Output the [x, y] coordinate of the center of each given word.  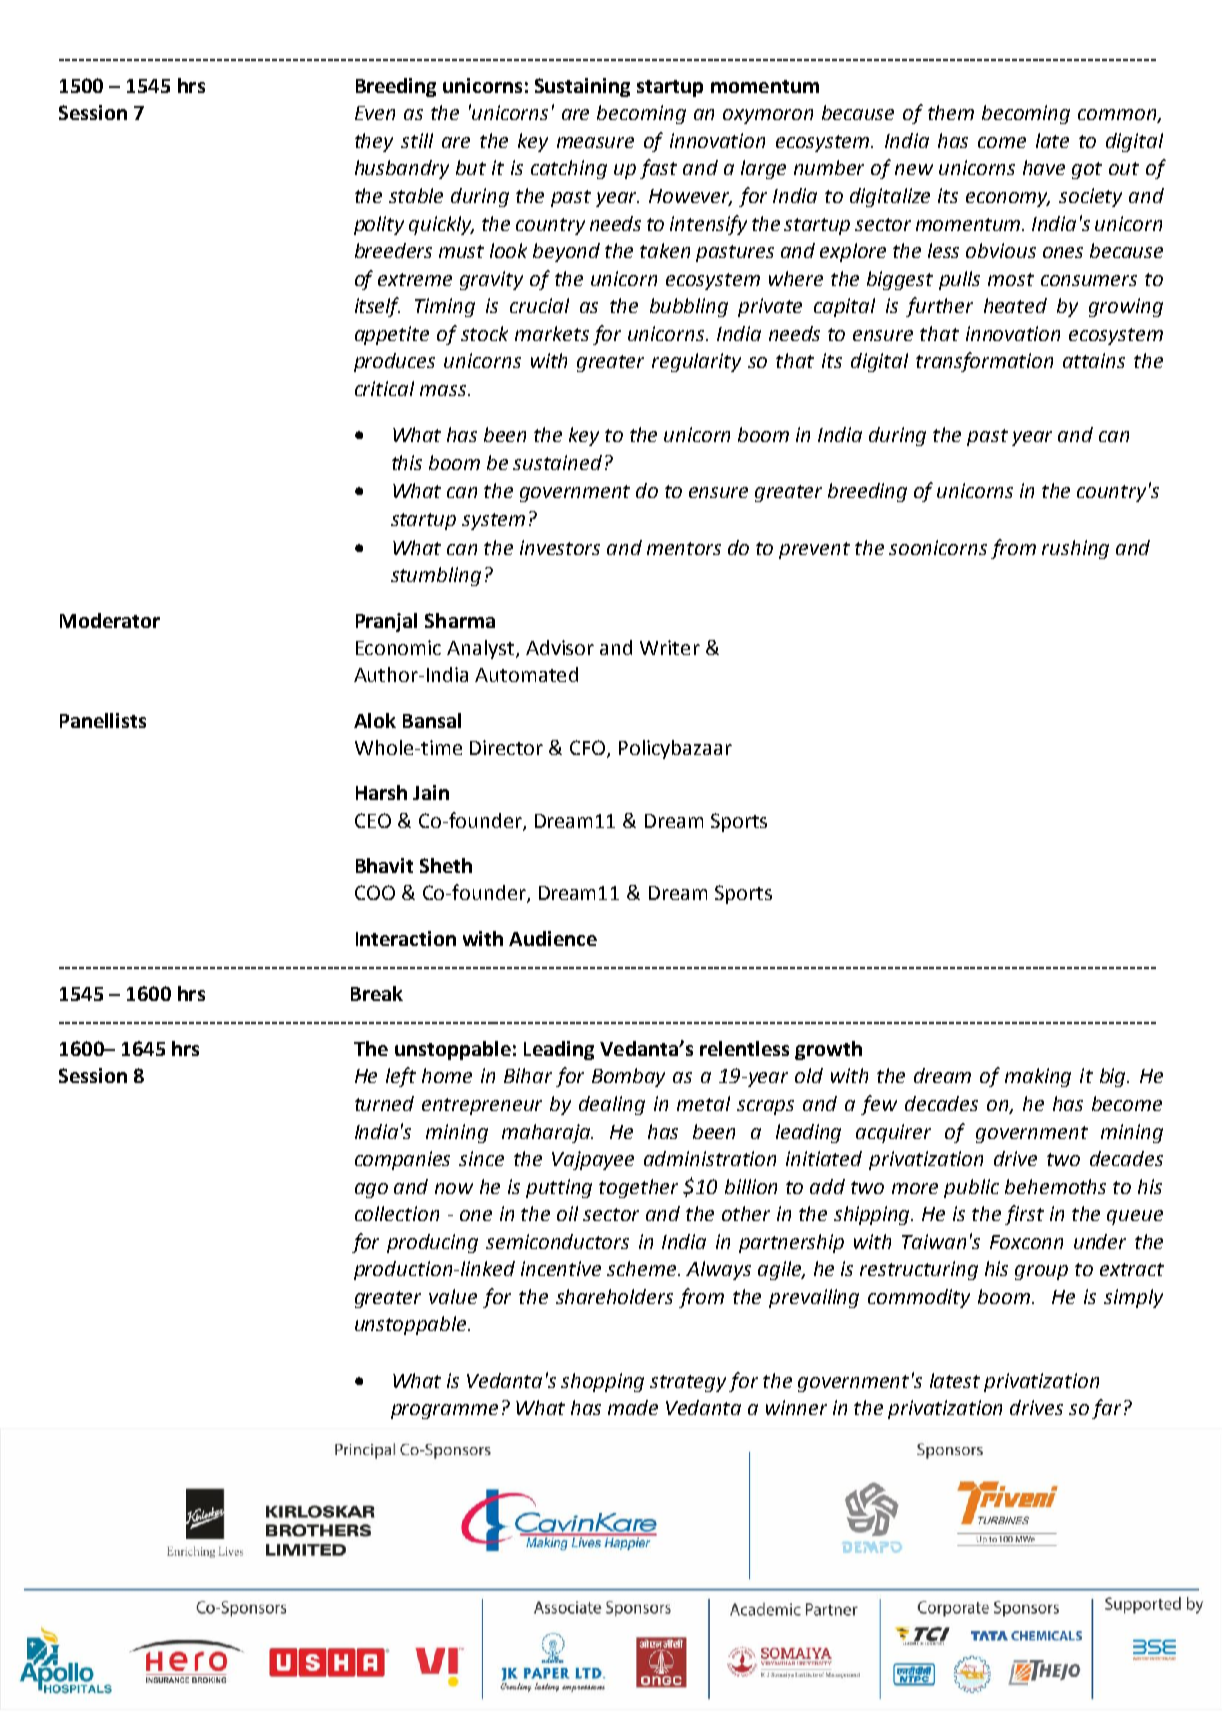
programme [444, 1411]
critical [384, 388]
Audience [553, 938]
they [374, 142]
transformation [984, 362]
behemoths [1055, 1186]
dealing [612, 1105]
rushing [1075, 549]
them [951, 112]
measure [595, 142]
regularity [696, 362]
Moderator [110, 620]
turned [384, 1103]
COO [375, 892]
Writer [670, 647]
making [1038, 1077]
